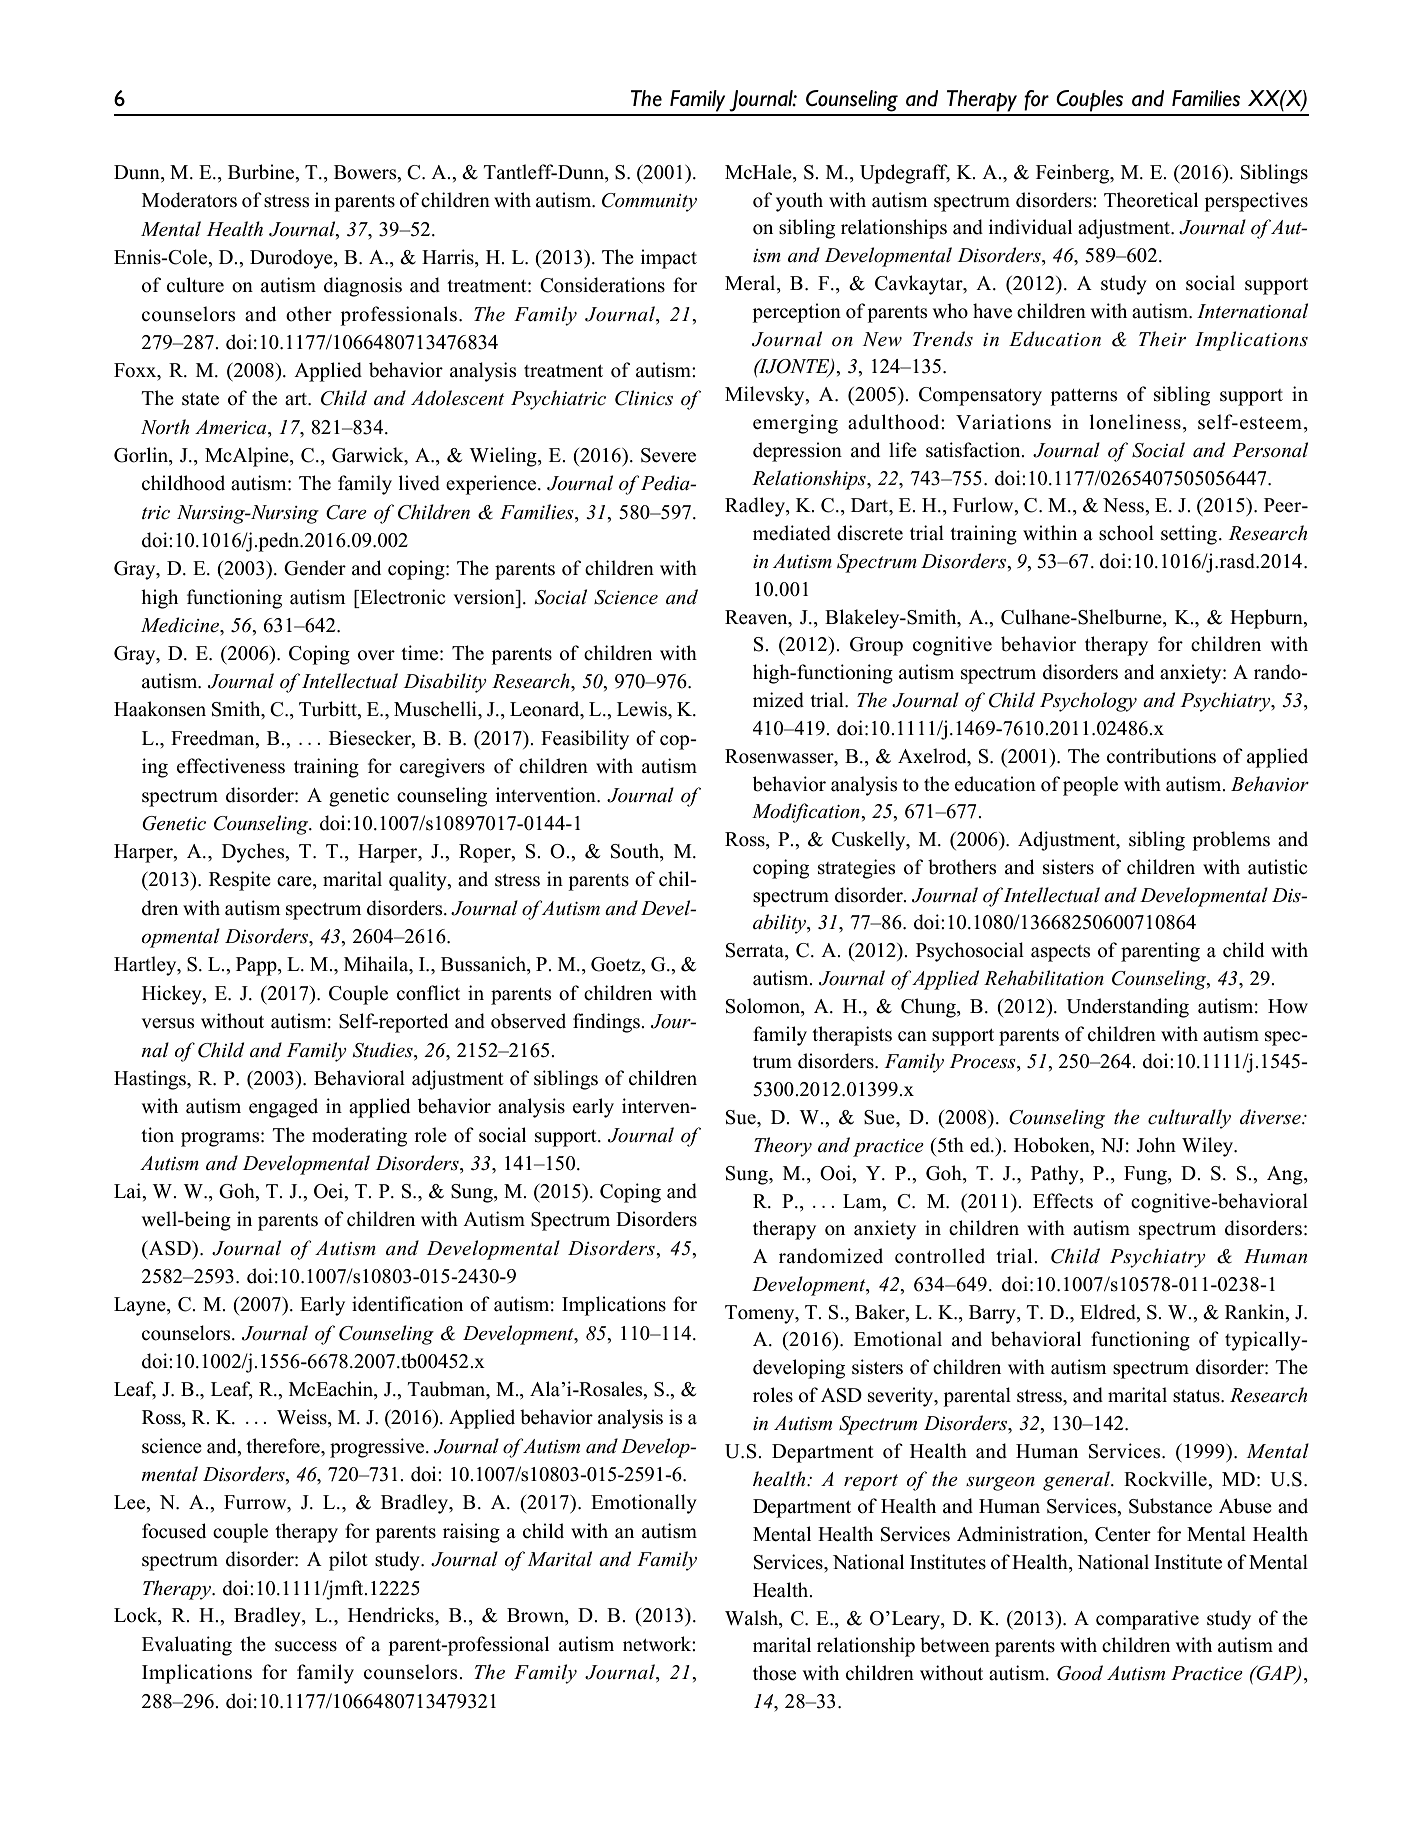  Describe the element at coordinates (783, 1147) in the page. I see `Theory` at that location.
